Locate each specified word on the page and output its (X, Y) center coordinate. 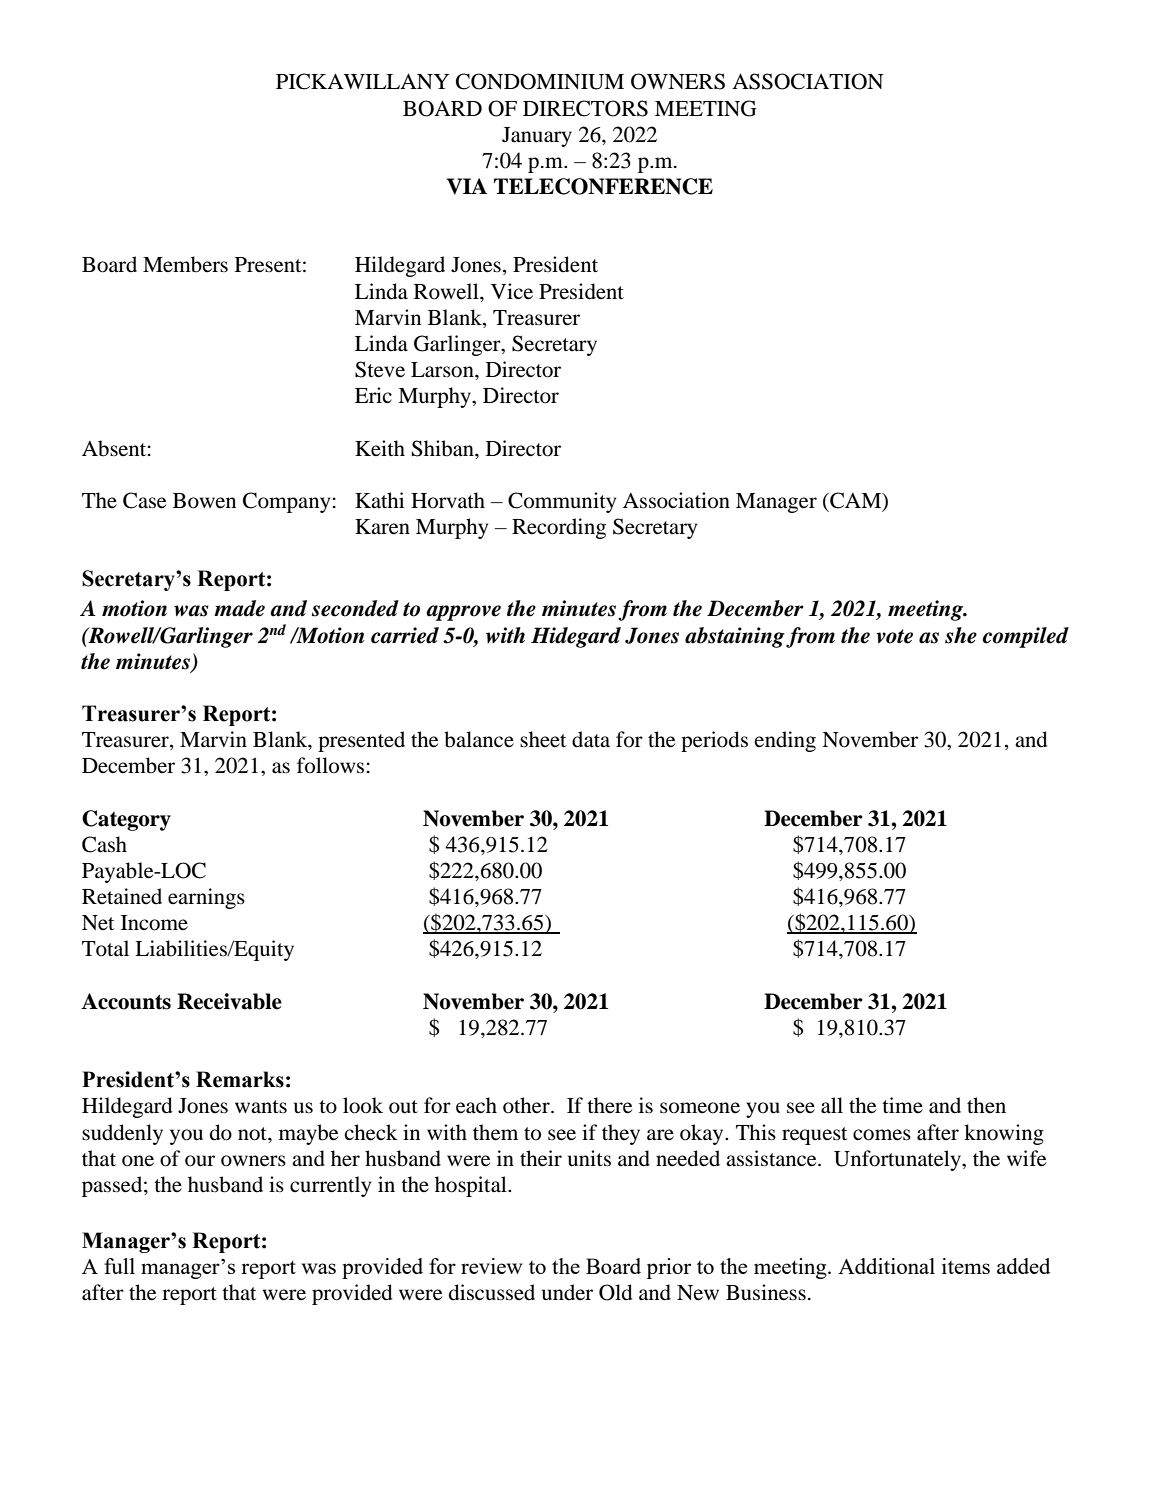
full (119, 1266)
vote (894, 636)
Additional (886, 1266)
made (239, 608)
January (537, 137)
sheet (543, 739)
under (567, 1292)
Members (185, 264)
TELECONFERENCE (603, 186)
